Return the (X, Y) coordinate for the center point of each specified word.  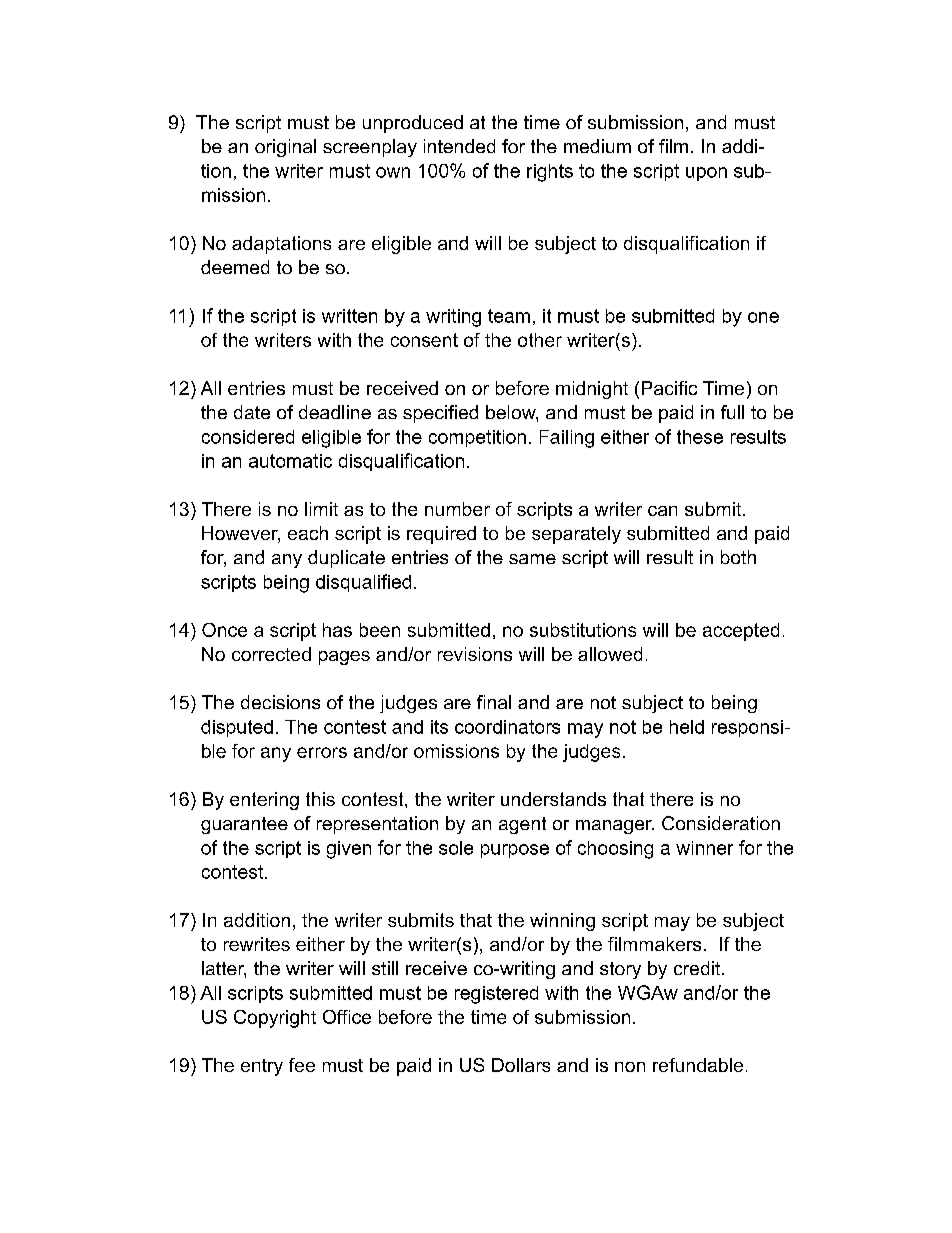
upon (706, 174)
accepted (741, 632)
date (252, 412)
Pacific (669, 388)
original (285, 148)
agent (522, 825)
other (540, 340)
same (532, 559)
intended (459, 146)
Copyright (275, 1019)
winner (704, 848)
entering (264, 801)
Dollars (521, 1065)
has (337, 630)
